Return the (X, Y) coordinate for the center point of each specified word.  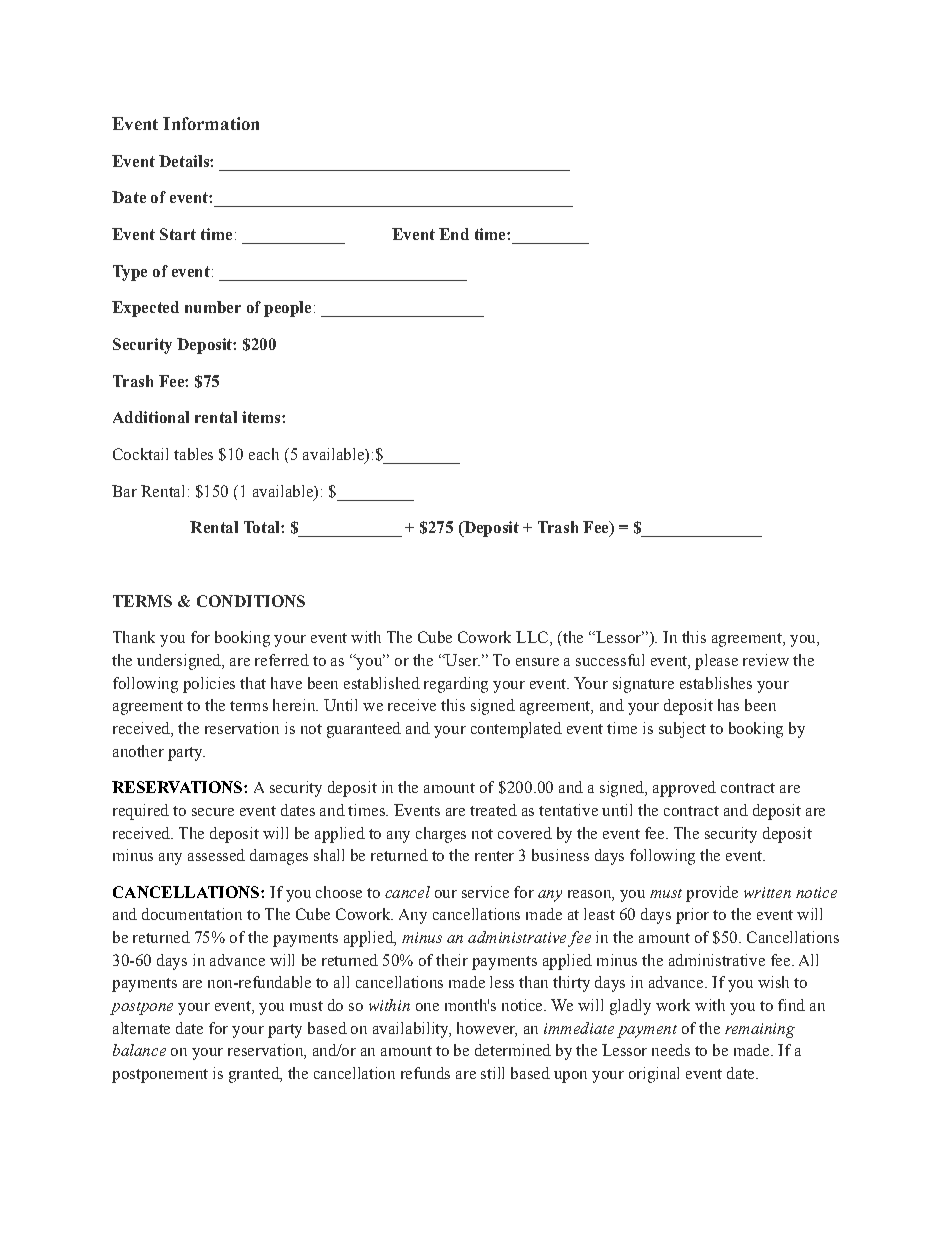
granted (255, 1075)
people (287, 309)
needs (671, 1050)
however (487, 1029)
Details (185, 161)
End (454, 234)
